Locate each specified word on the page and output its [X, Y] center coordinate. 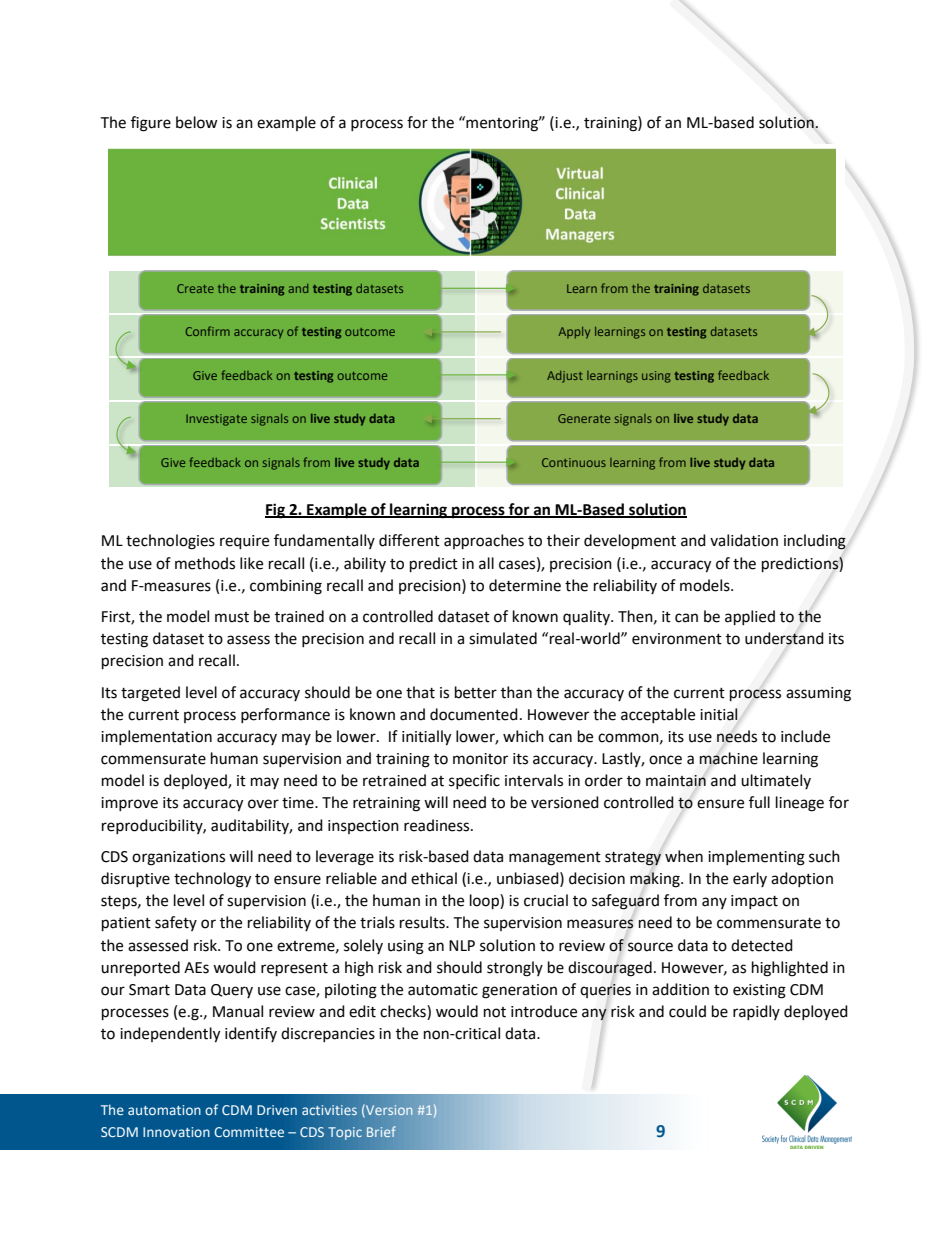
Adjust [565, 377]
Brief [381, 1131]
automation [164, 1110]
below [197, 122]
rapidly [756, 1012]
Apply [574, 333]
